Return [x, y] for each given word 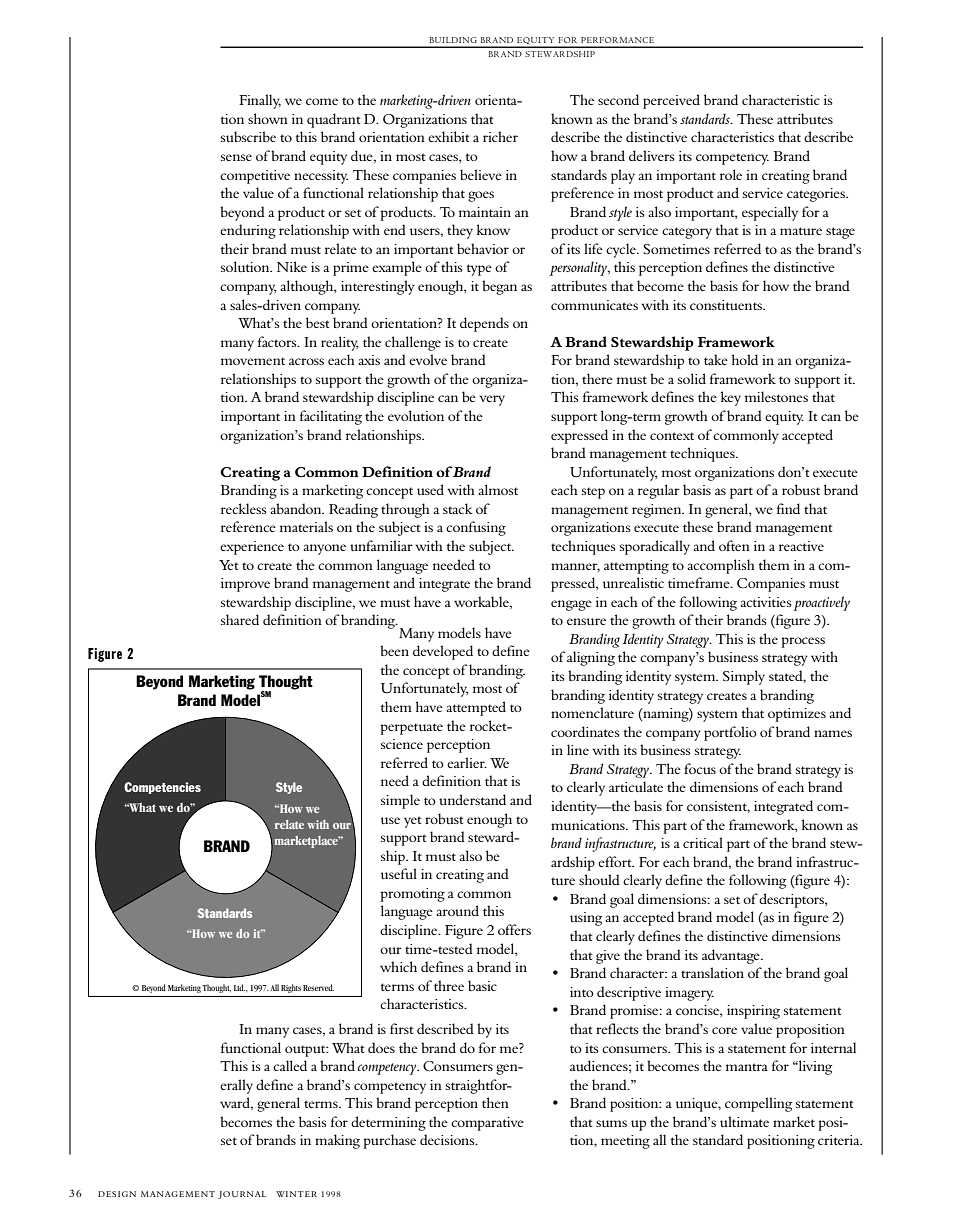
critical [703, 842]
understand [472, 799]
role [731, 174]
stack [458, 508]
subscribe [248, 136]
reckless [244, 508]
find [788, 508]
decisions [448, 1139]
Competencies [162, 788]
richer [500, 136]
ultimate [744, 1121]
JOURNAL [242, 1195]
